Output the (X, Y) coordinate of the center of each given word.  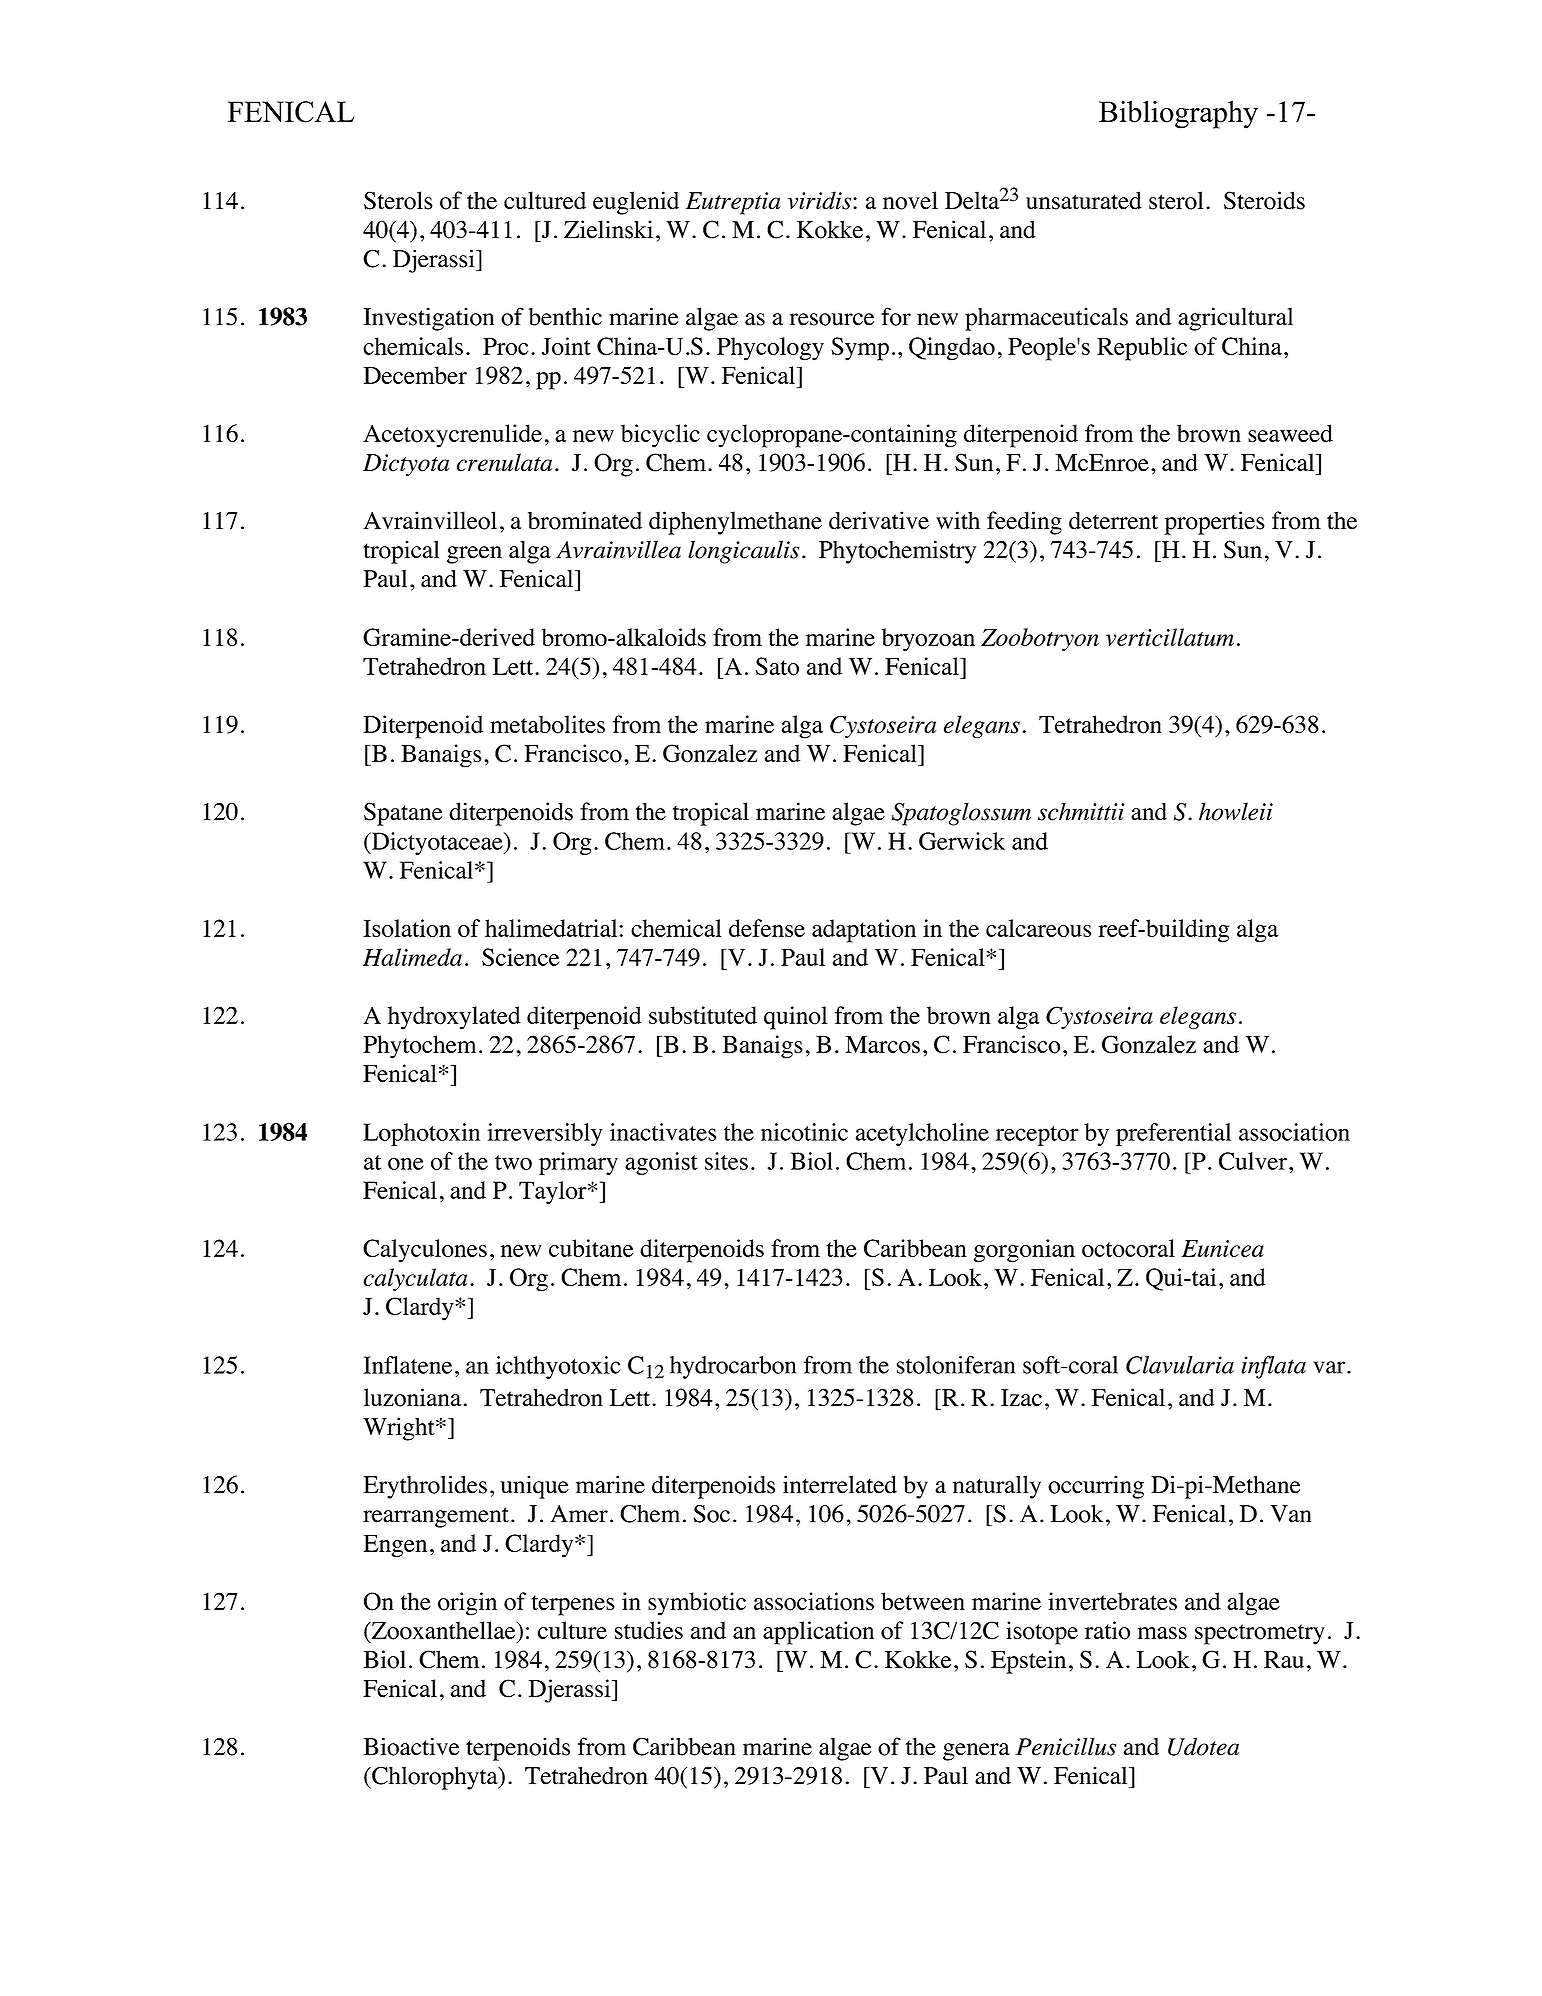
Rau (1284, 1659)
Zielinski (608, 229)
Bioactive (411, 1746)
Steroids (1264, 200)
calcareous (1039, 928)
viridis (821, 200)
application (818, 1633)
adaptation (864, 931)
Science (520, 957)
